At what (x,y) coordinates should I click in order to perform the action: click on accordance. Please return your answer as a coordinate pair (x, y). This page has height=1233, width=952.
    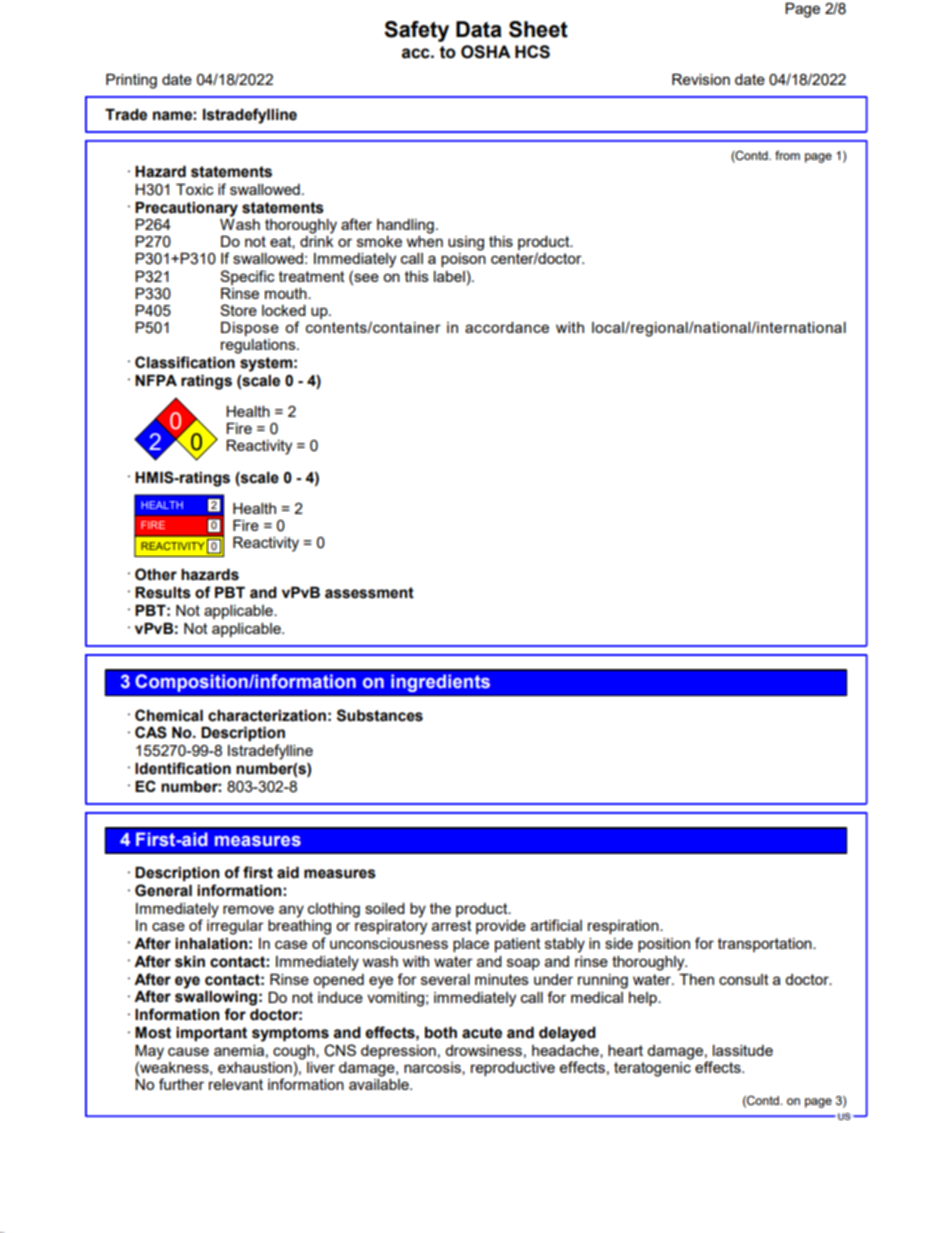
    Looking at the image, I should click on (507, 327).
